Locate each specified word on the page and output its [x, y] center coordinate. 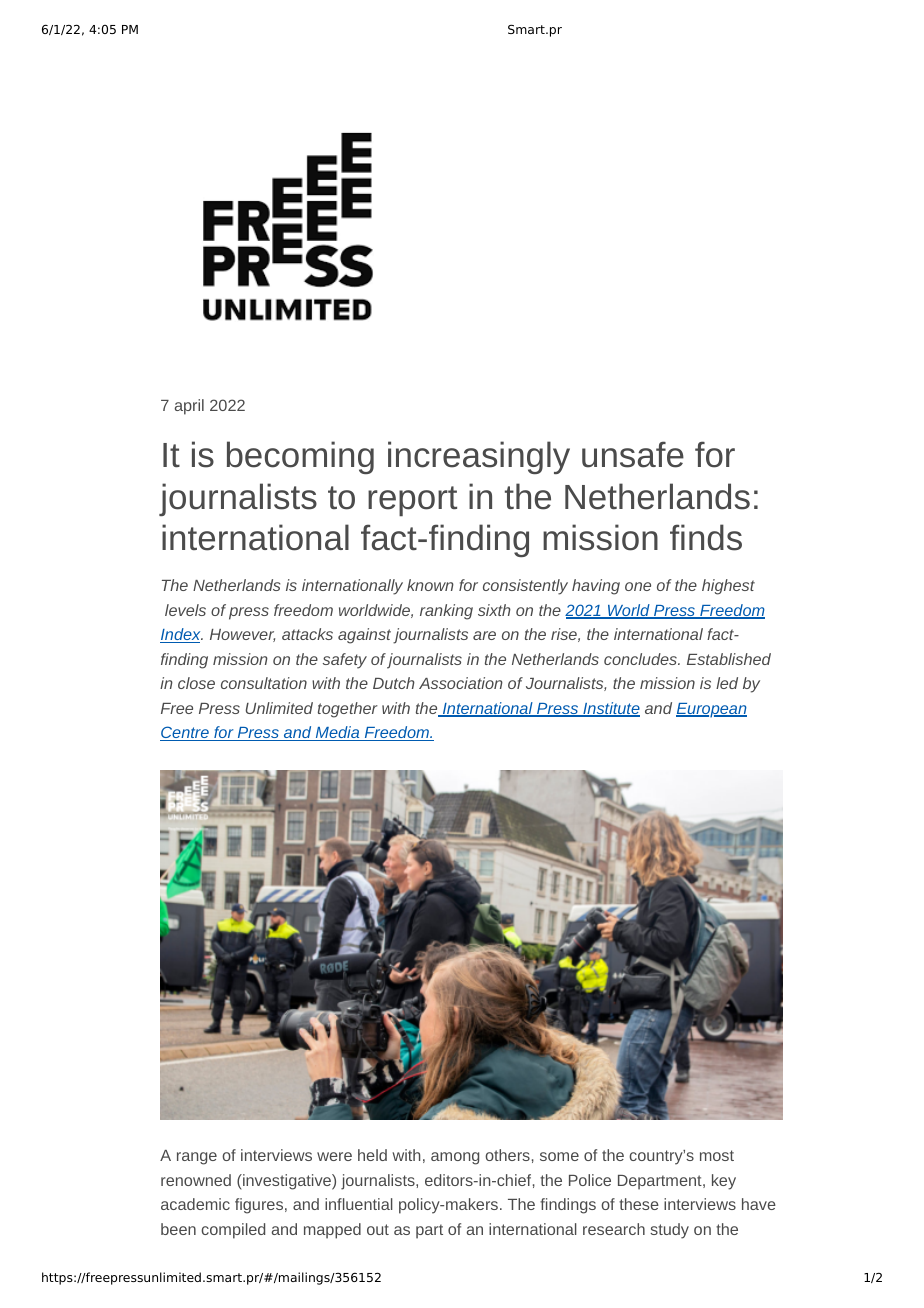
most [717, 1155]
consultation [264, 683]
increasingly [479, 457]
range [197, 1158]
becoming [300, 457]
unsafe [633, 454]
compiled [233, 1231]
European [711, 710]
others [507, 1155]
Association [461, 683]
